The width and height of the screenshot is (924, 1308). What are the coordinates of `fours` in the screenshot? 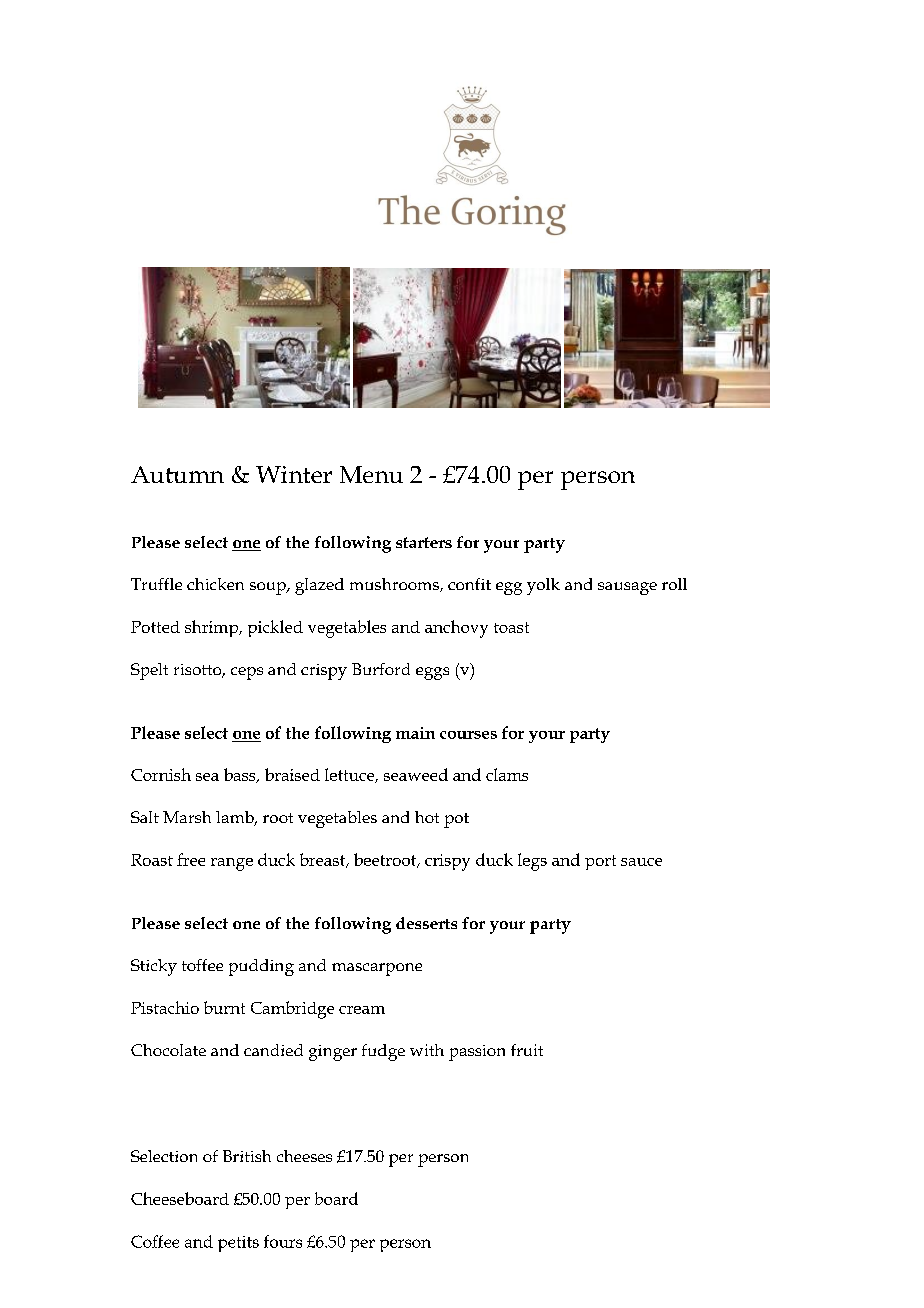 It's located at (283, 1241).
